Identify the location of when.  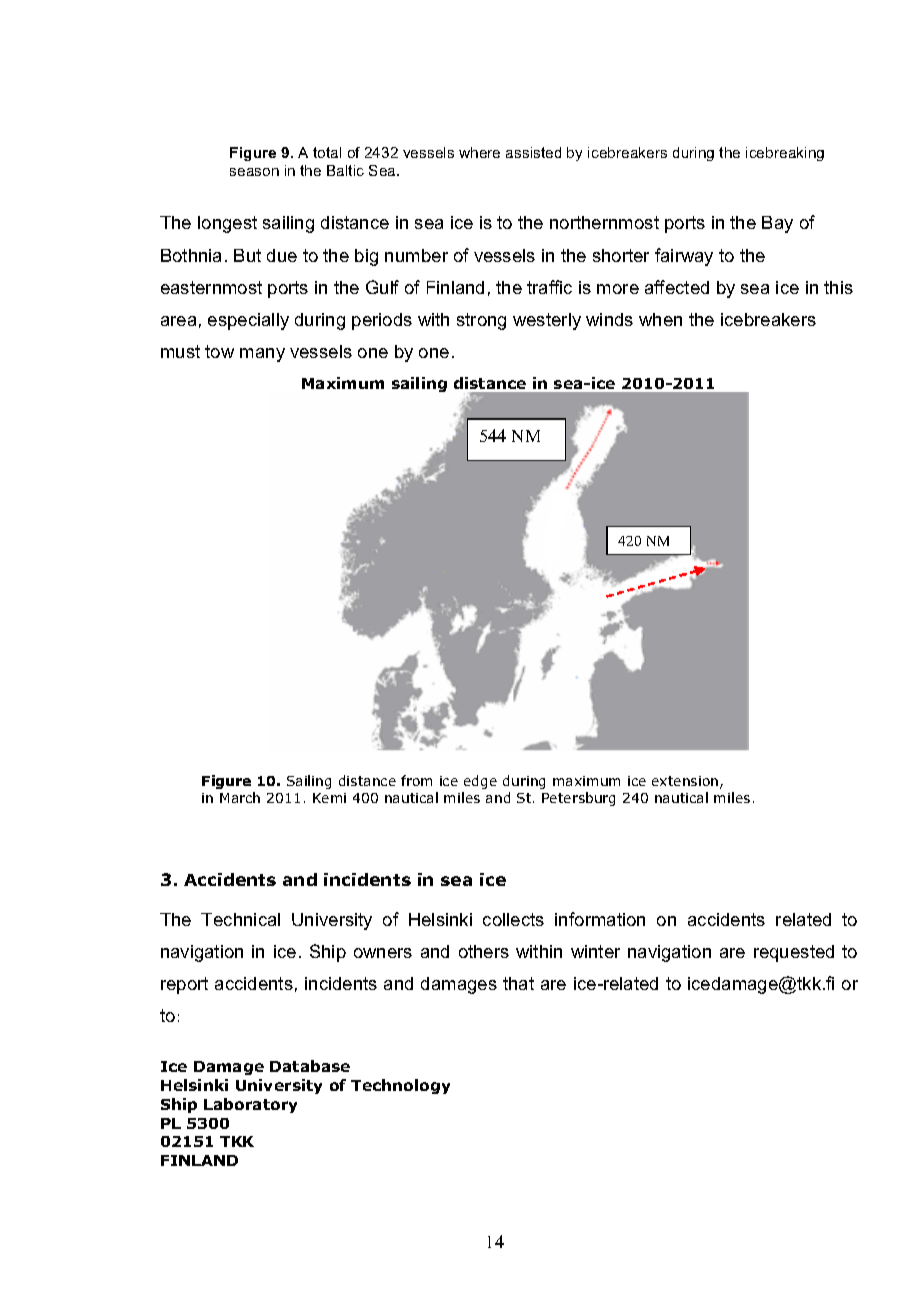
(660, 319).
